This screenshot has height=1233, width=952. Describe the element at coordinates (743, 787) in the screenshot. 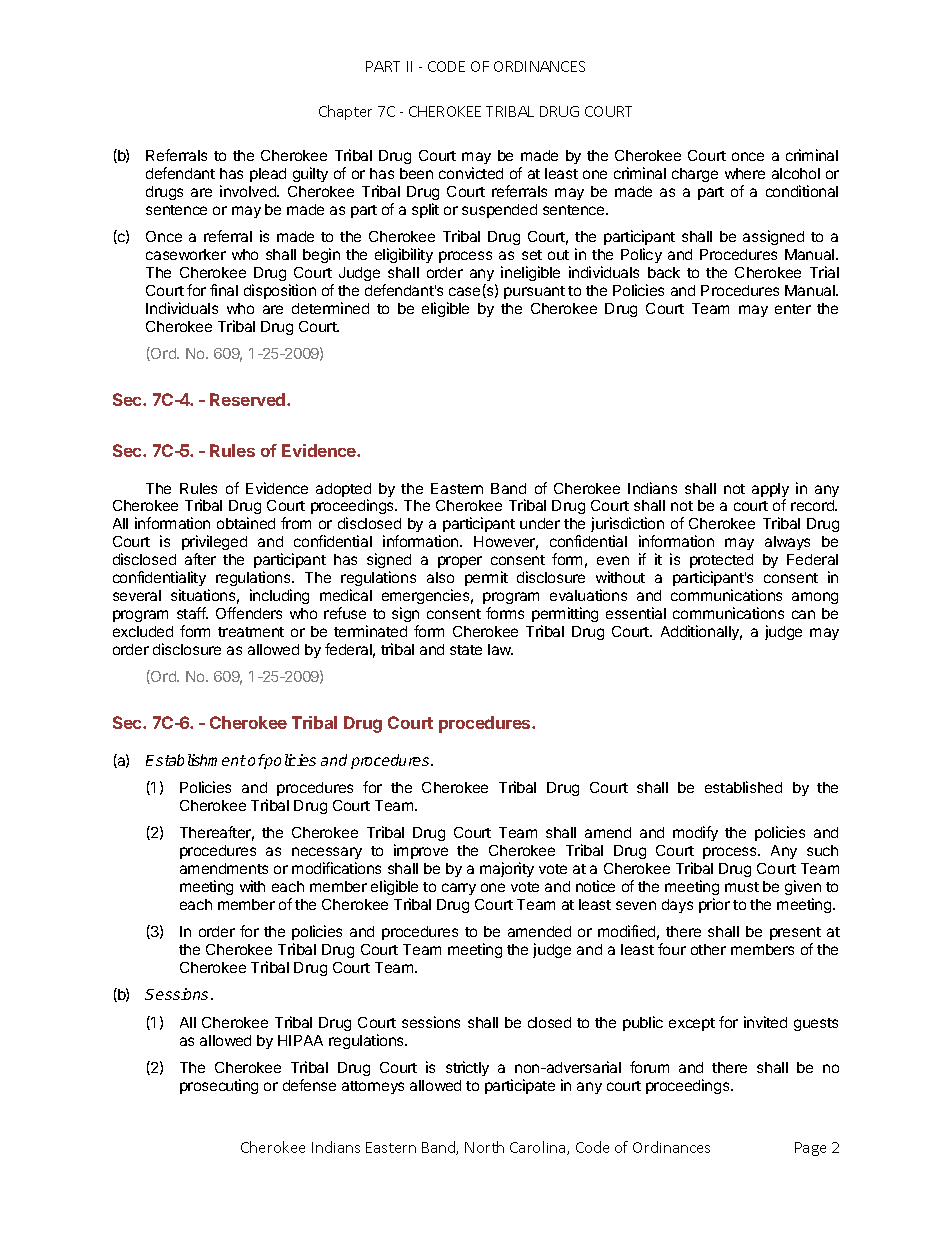

I see `established` at that location.
